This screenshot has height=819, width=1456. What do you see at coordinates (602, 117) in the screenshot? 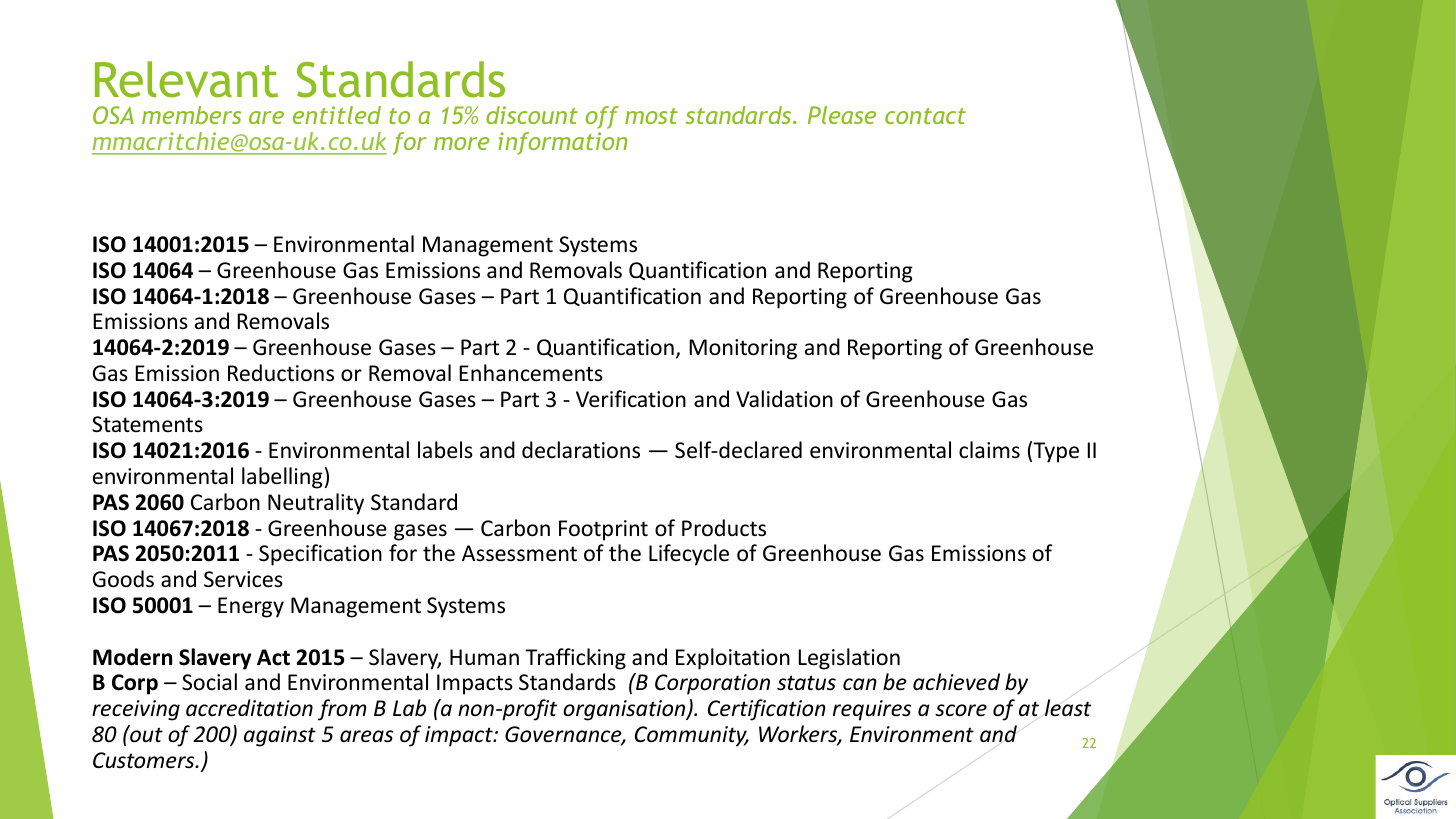
I see `off` at bounding box center [602, 117].
